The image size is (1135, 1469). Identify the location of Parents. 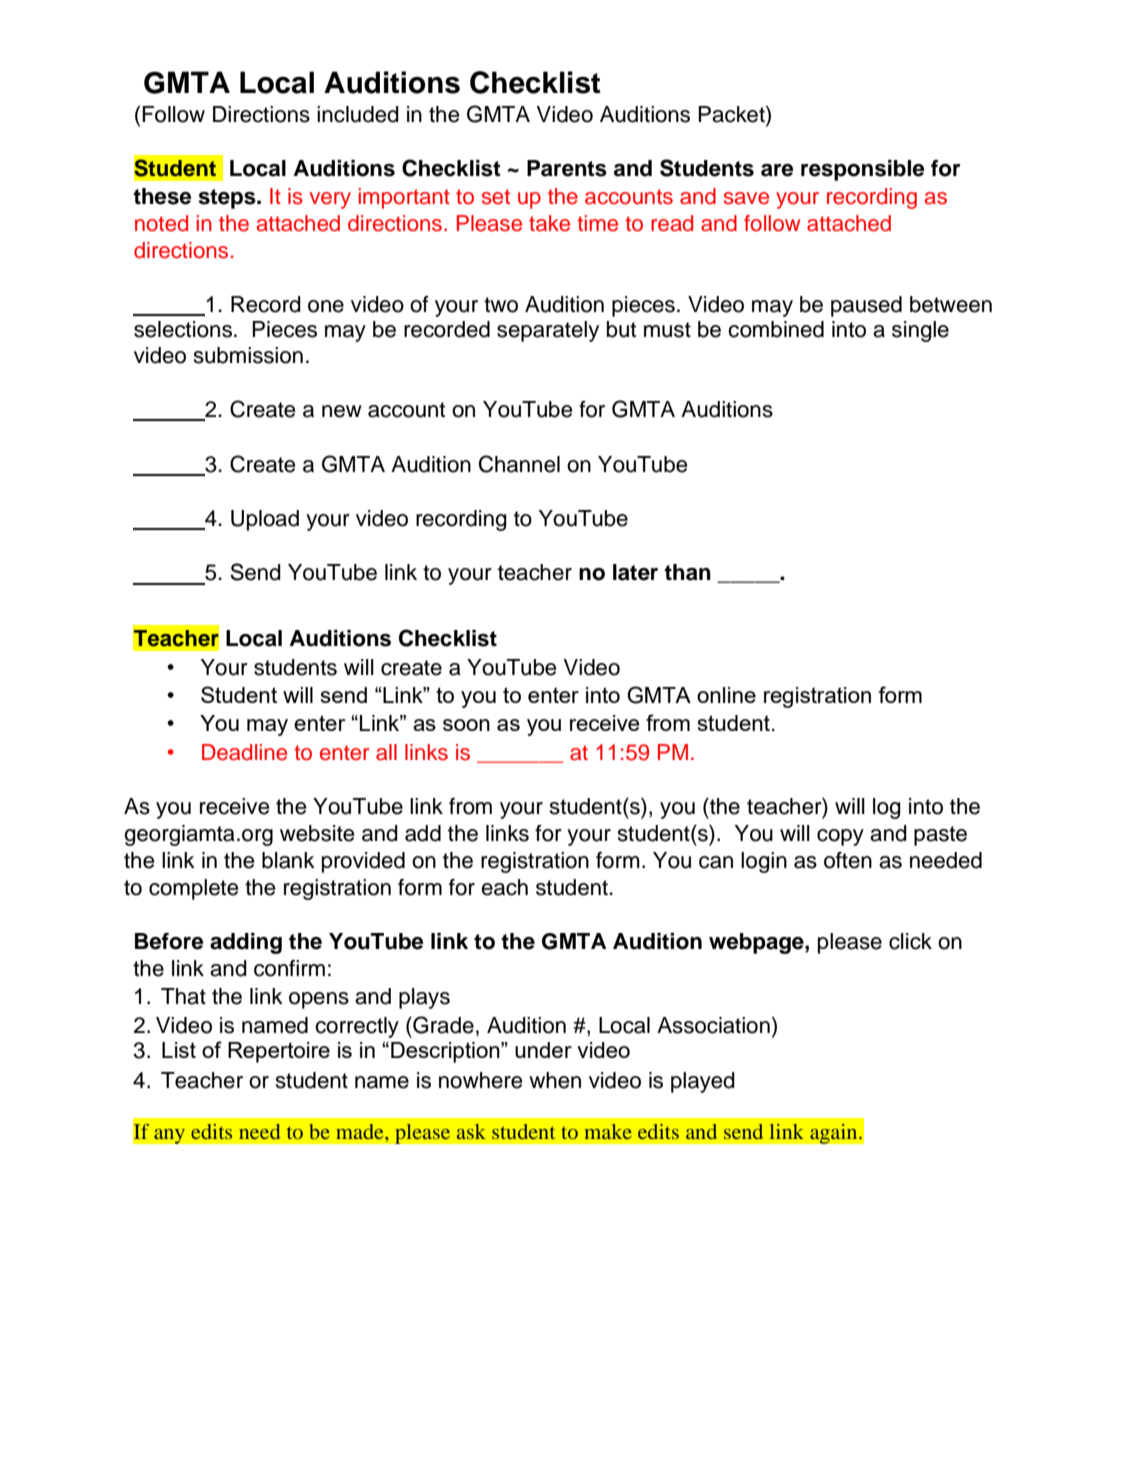
(567, 168).
